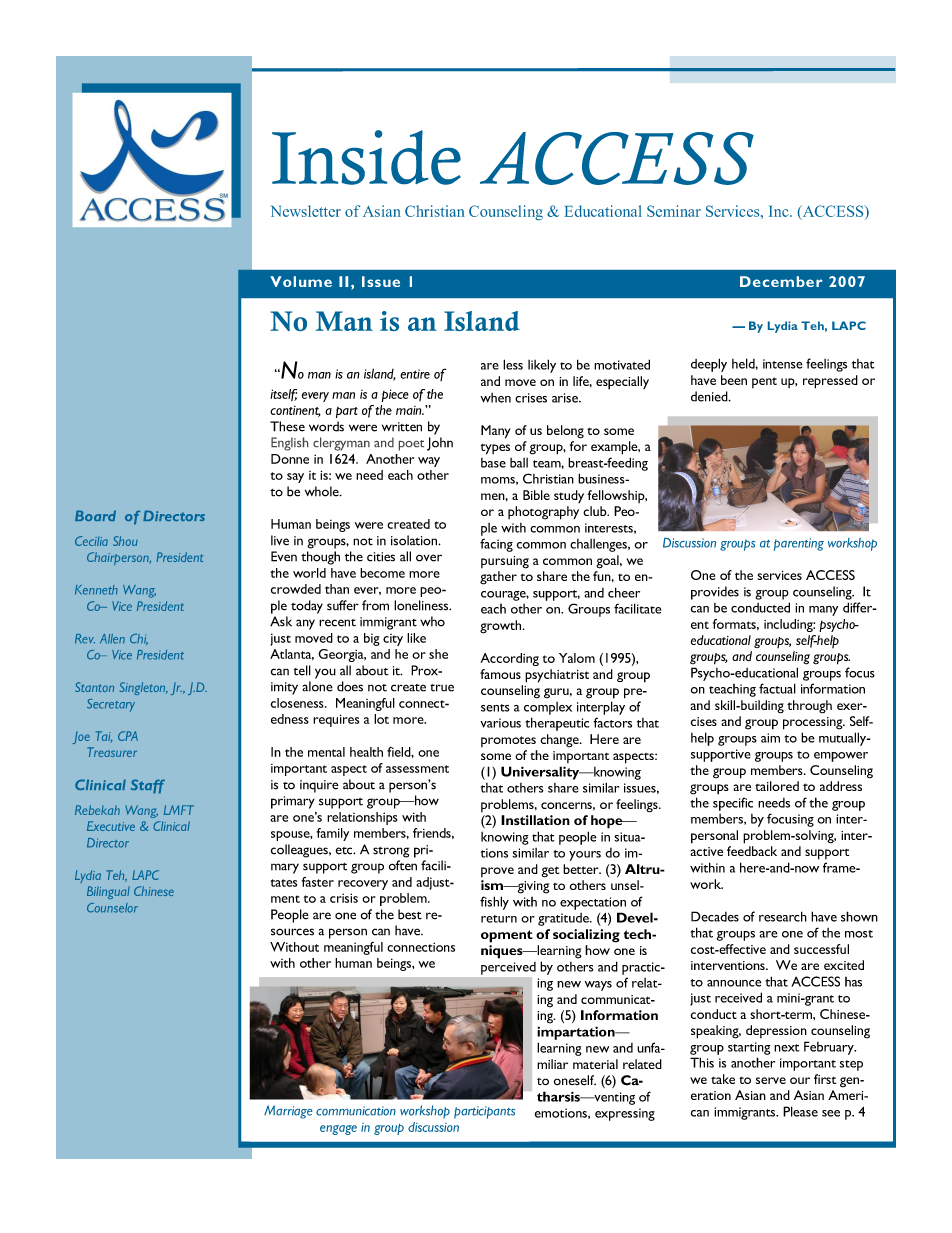 The width and height of the image is (952, 1233). Describe the element at coordinates (306, 211) in the image. I see `Newsletter` at that location.
